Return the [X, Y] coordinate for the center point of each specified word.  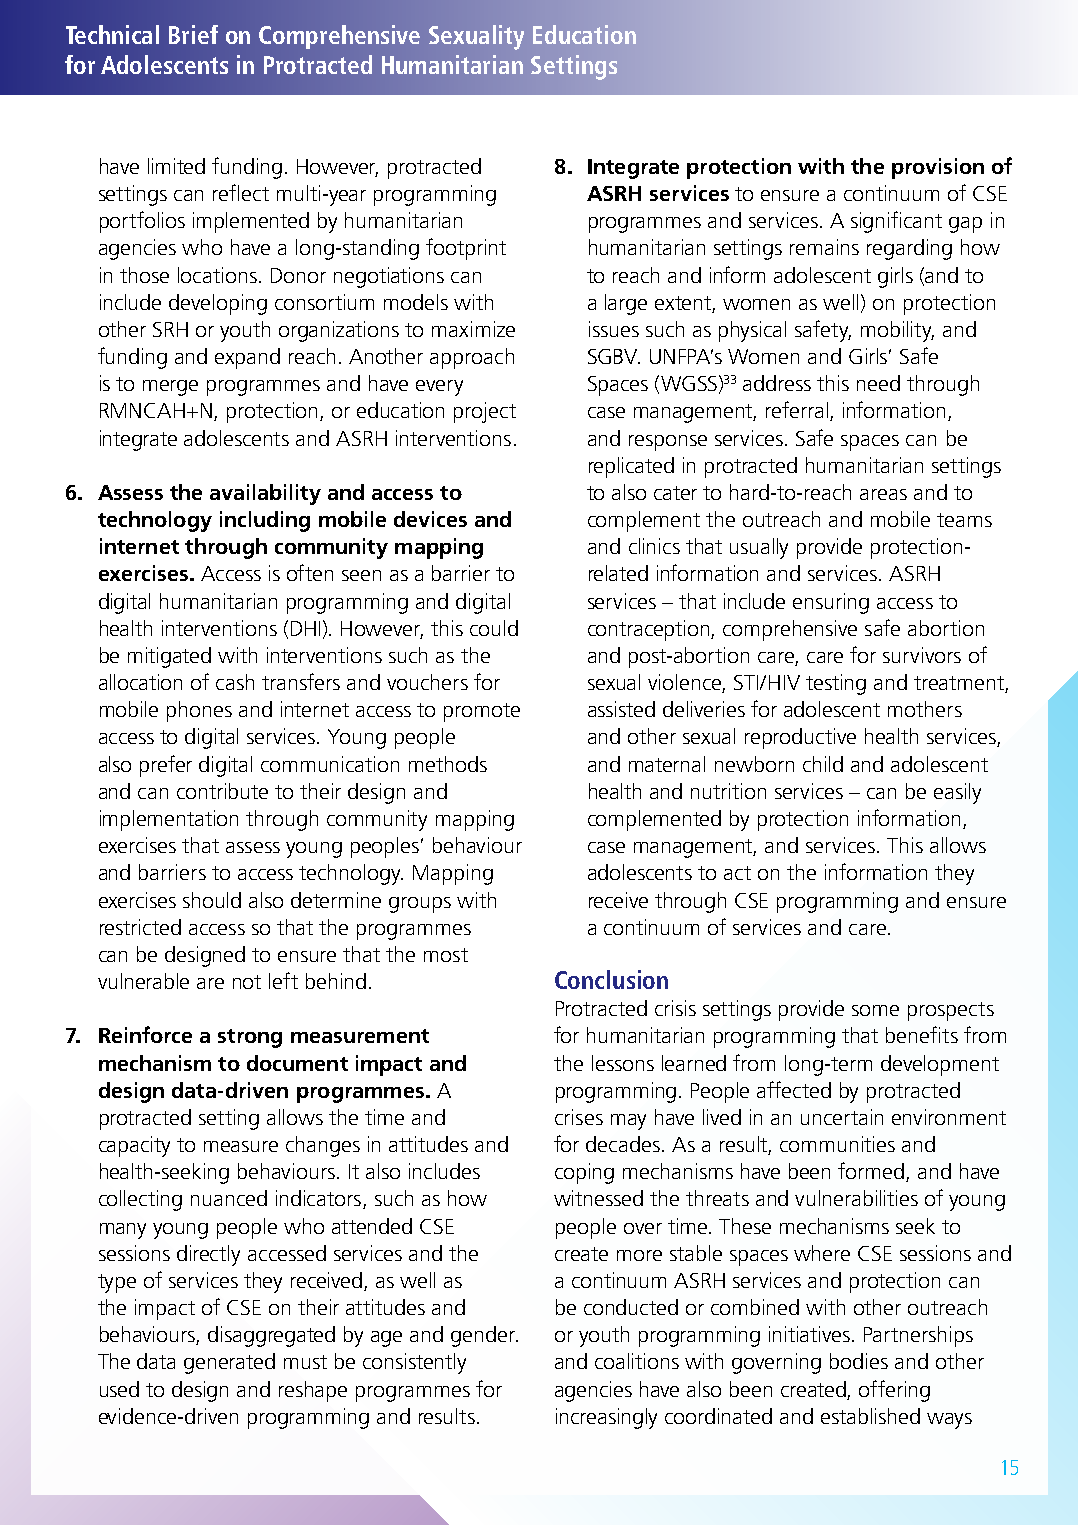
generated [229, 1363]
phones [199, 711]
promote [482, 712]
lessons [623, 1063]
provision [938, 168]
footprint [466, 249]
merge [170, 388]
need [878, 383]
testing [836, 684]
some [875, 1010]
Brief [193, 34]
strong [250, 1038]
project [485, 412]
